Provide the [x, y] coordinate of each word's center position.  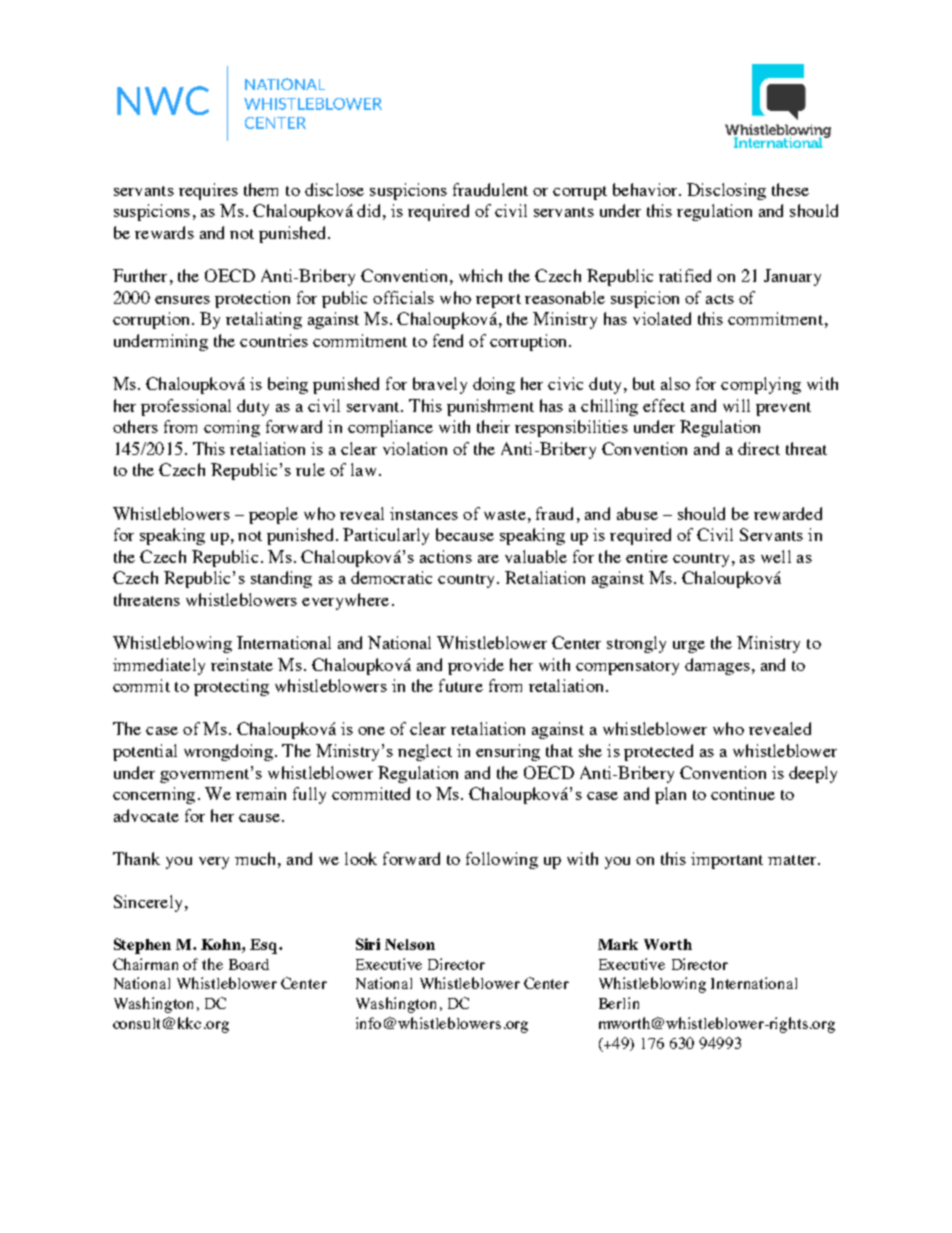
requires [208, 191]
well [776, 556]
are [488, 559]
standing [281, 579]
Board [249, 964]
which [480, 275]
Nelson [410, 944]
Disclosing [726, 191]
